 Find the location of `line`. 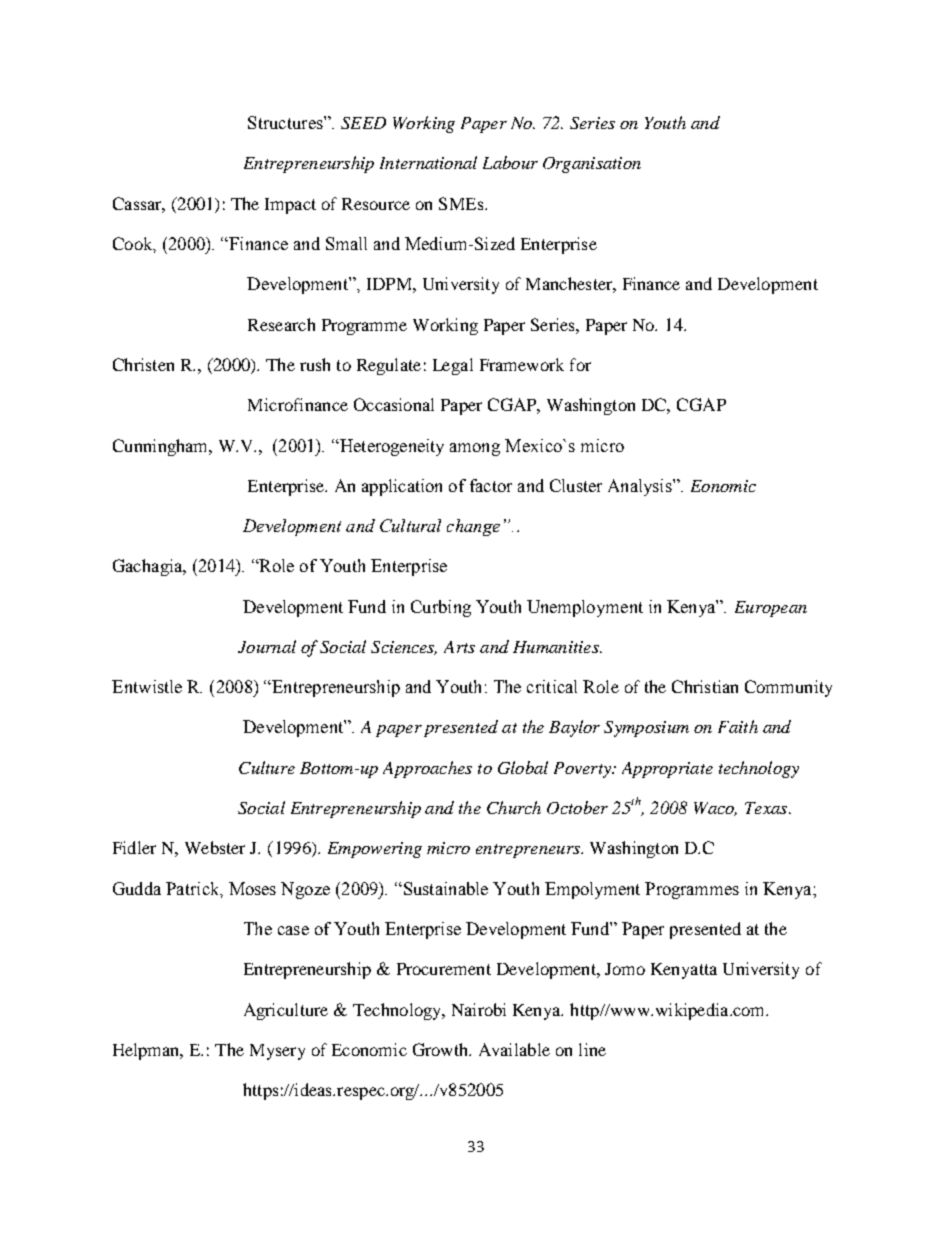

line is located at coordinates (592, 1049).
